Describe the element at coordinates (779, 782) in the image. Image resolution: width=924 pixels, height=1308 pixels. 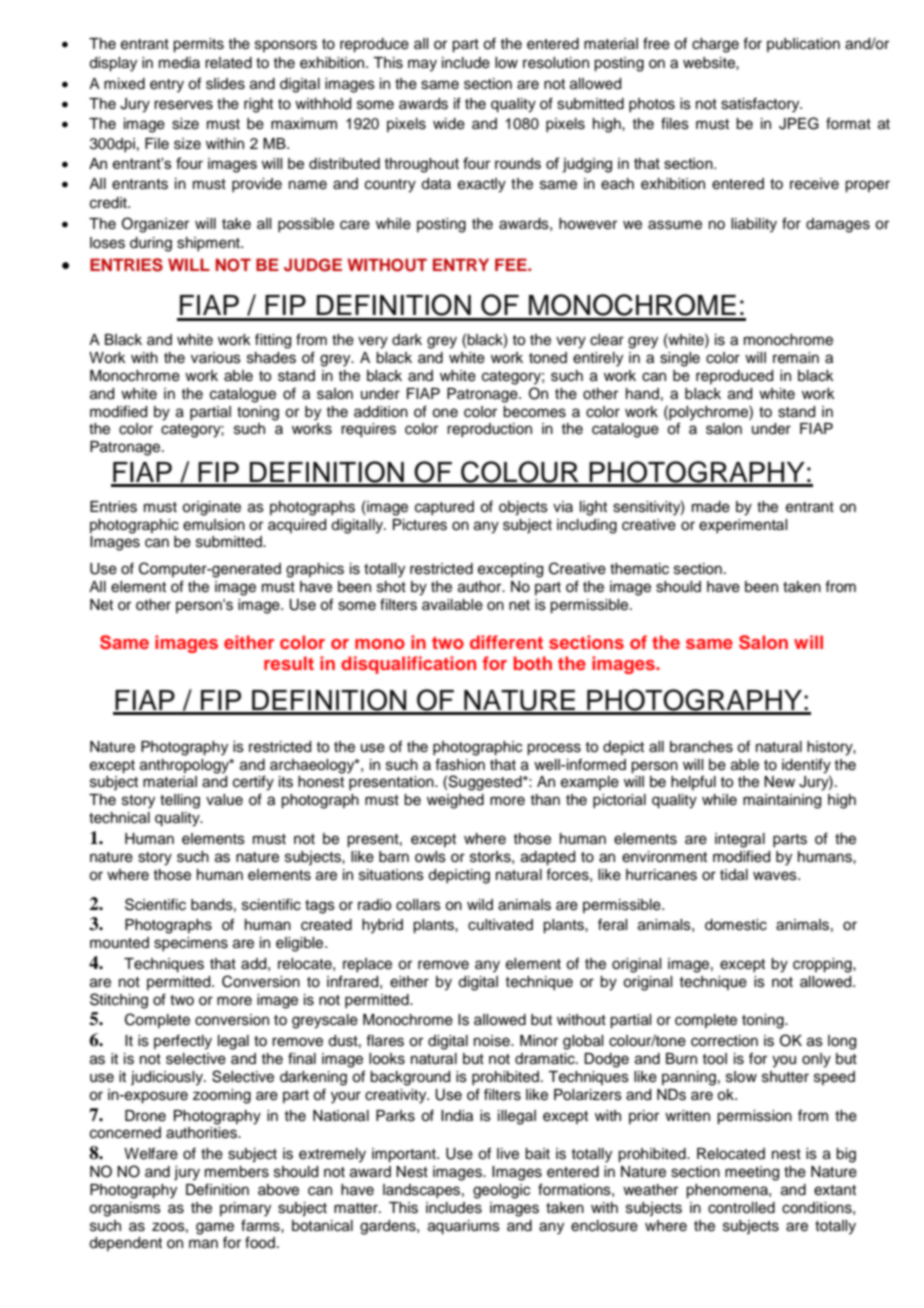
I see `New` at that location.
